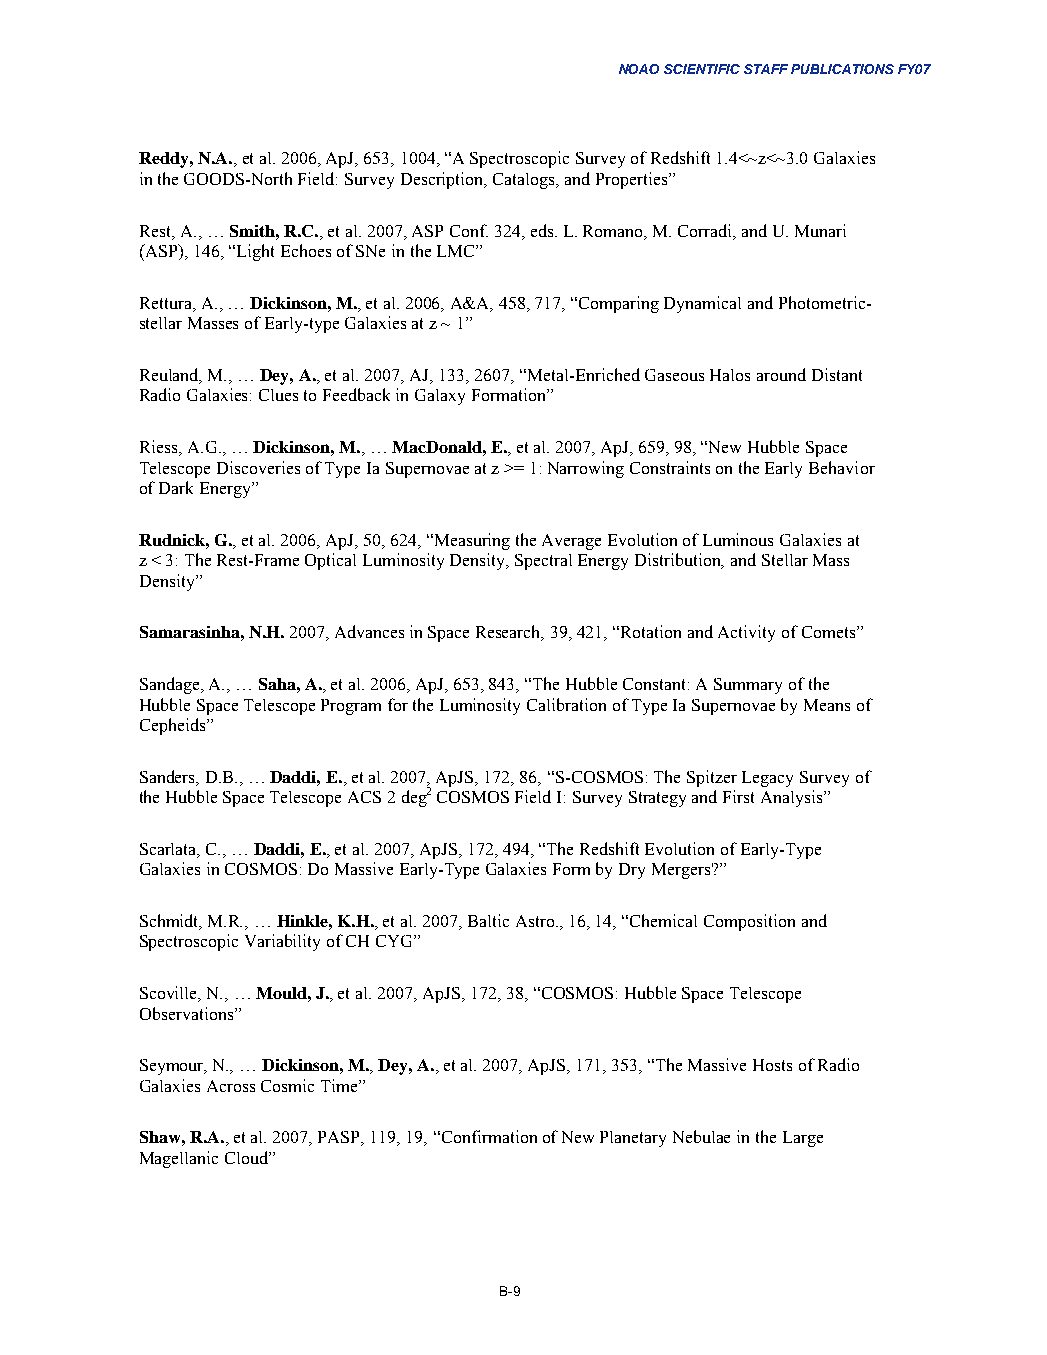  I want to click on Planetary, so click(633, 1139).
